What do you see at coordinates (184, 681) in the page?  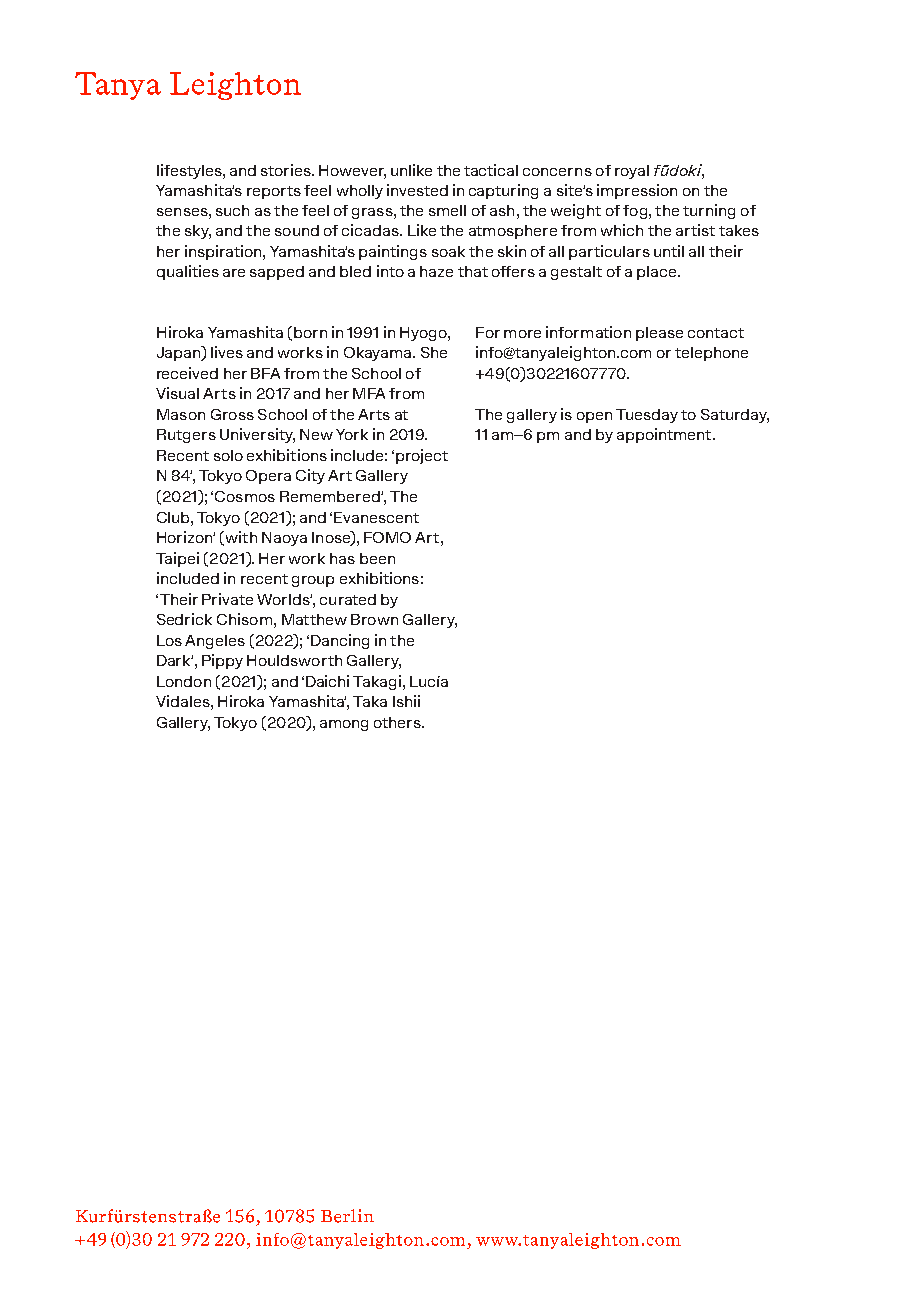 I see `London` at bounding box center [184, 681].
